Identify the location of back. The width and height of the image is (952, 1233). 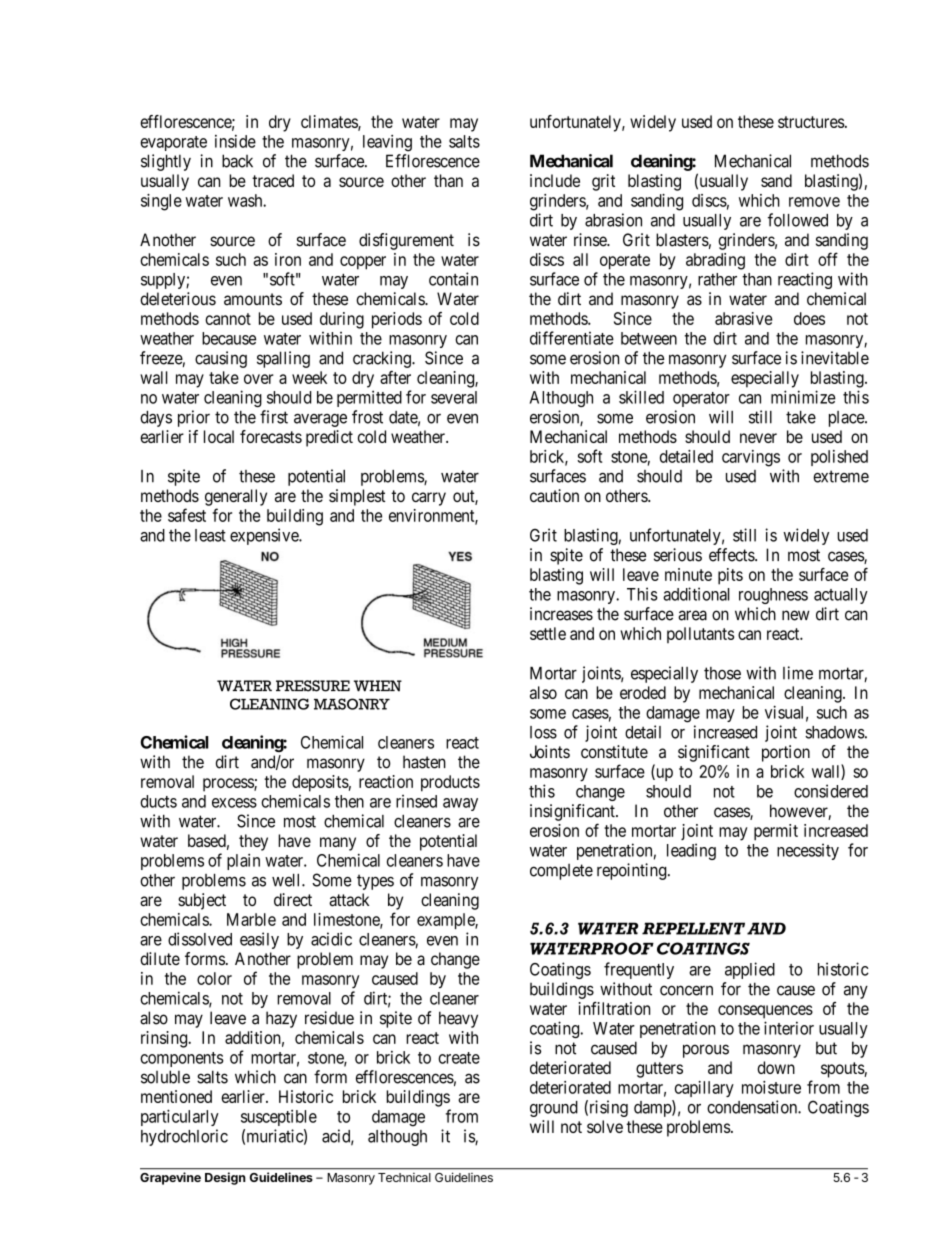
(237, 161).
